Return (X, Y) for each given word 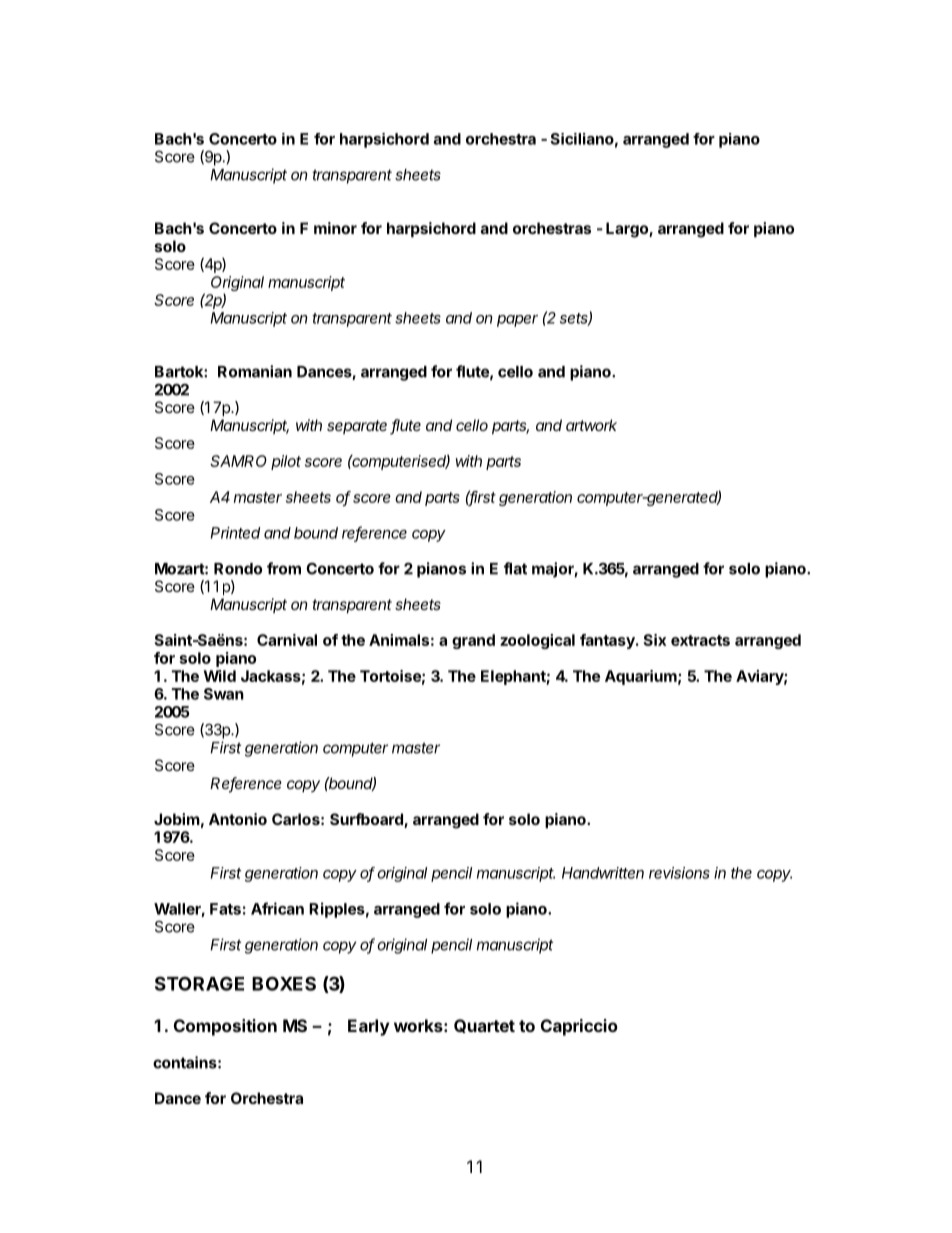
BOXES (284, 983)
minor (335, 228)
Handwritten (603, 873)
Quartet (484, 1026)
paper (517, 321)
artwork (591, 425)
